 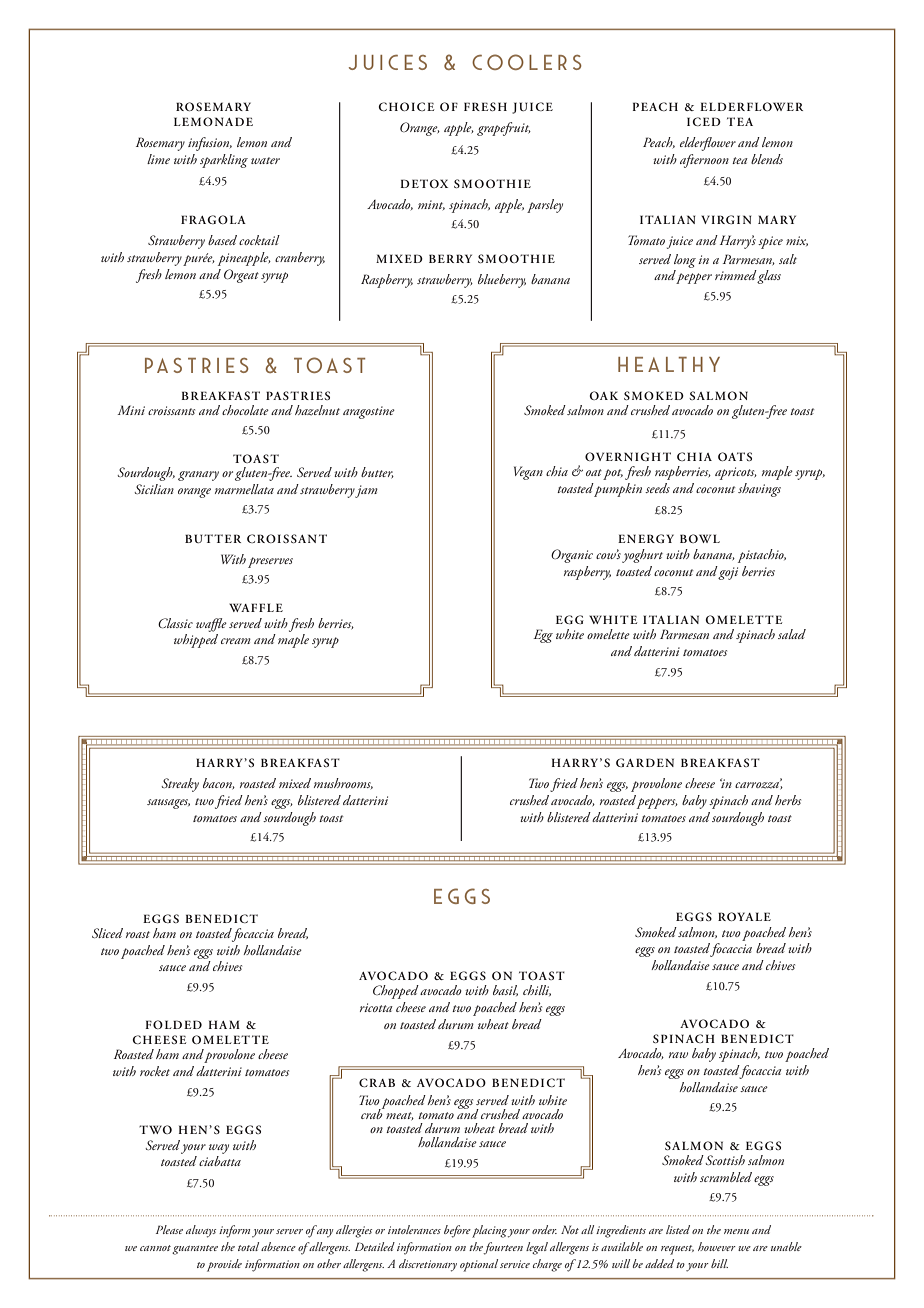 What do you see at coordinates (717, 1246) in the screenshot?
I see `however` at bounding box center [717, 1246].
